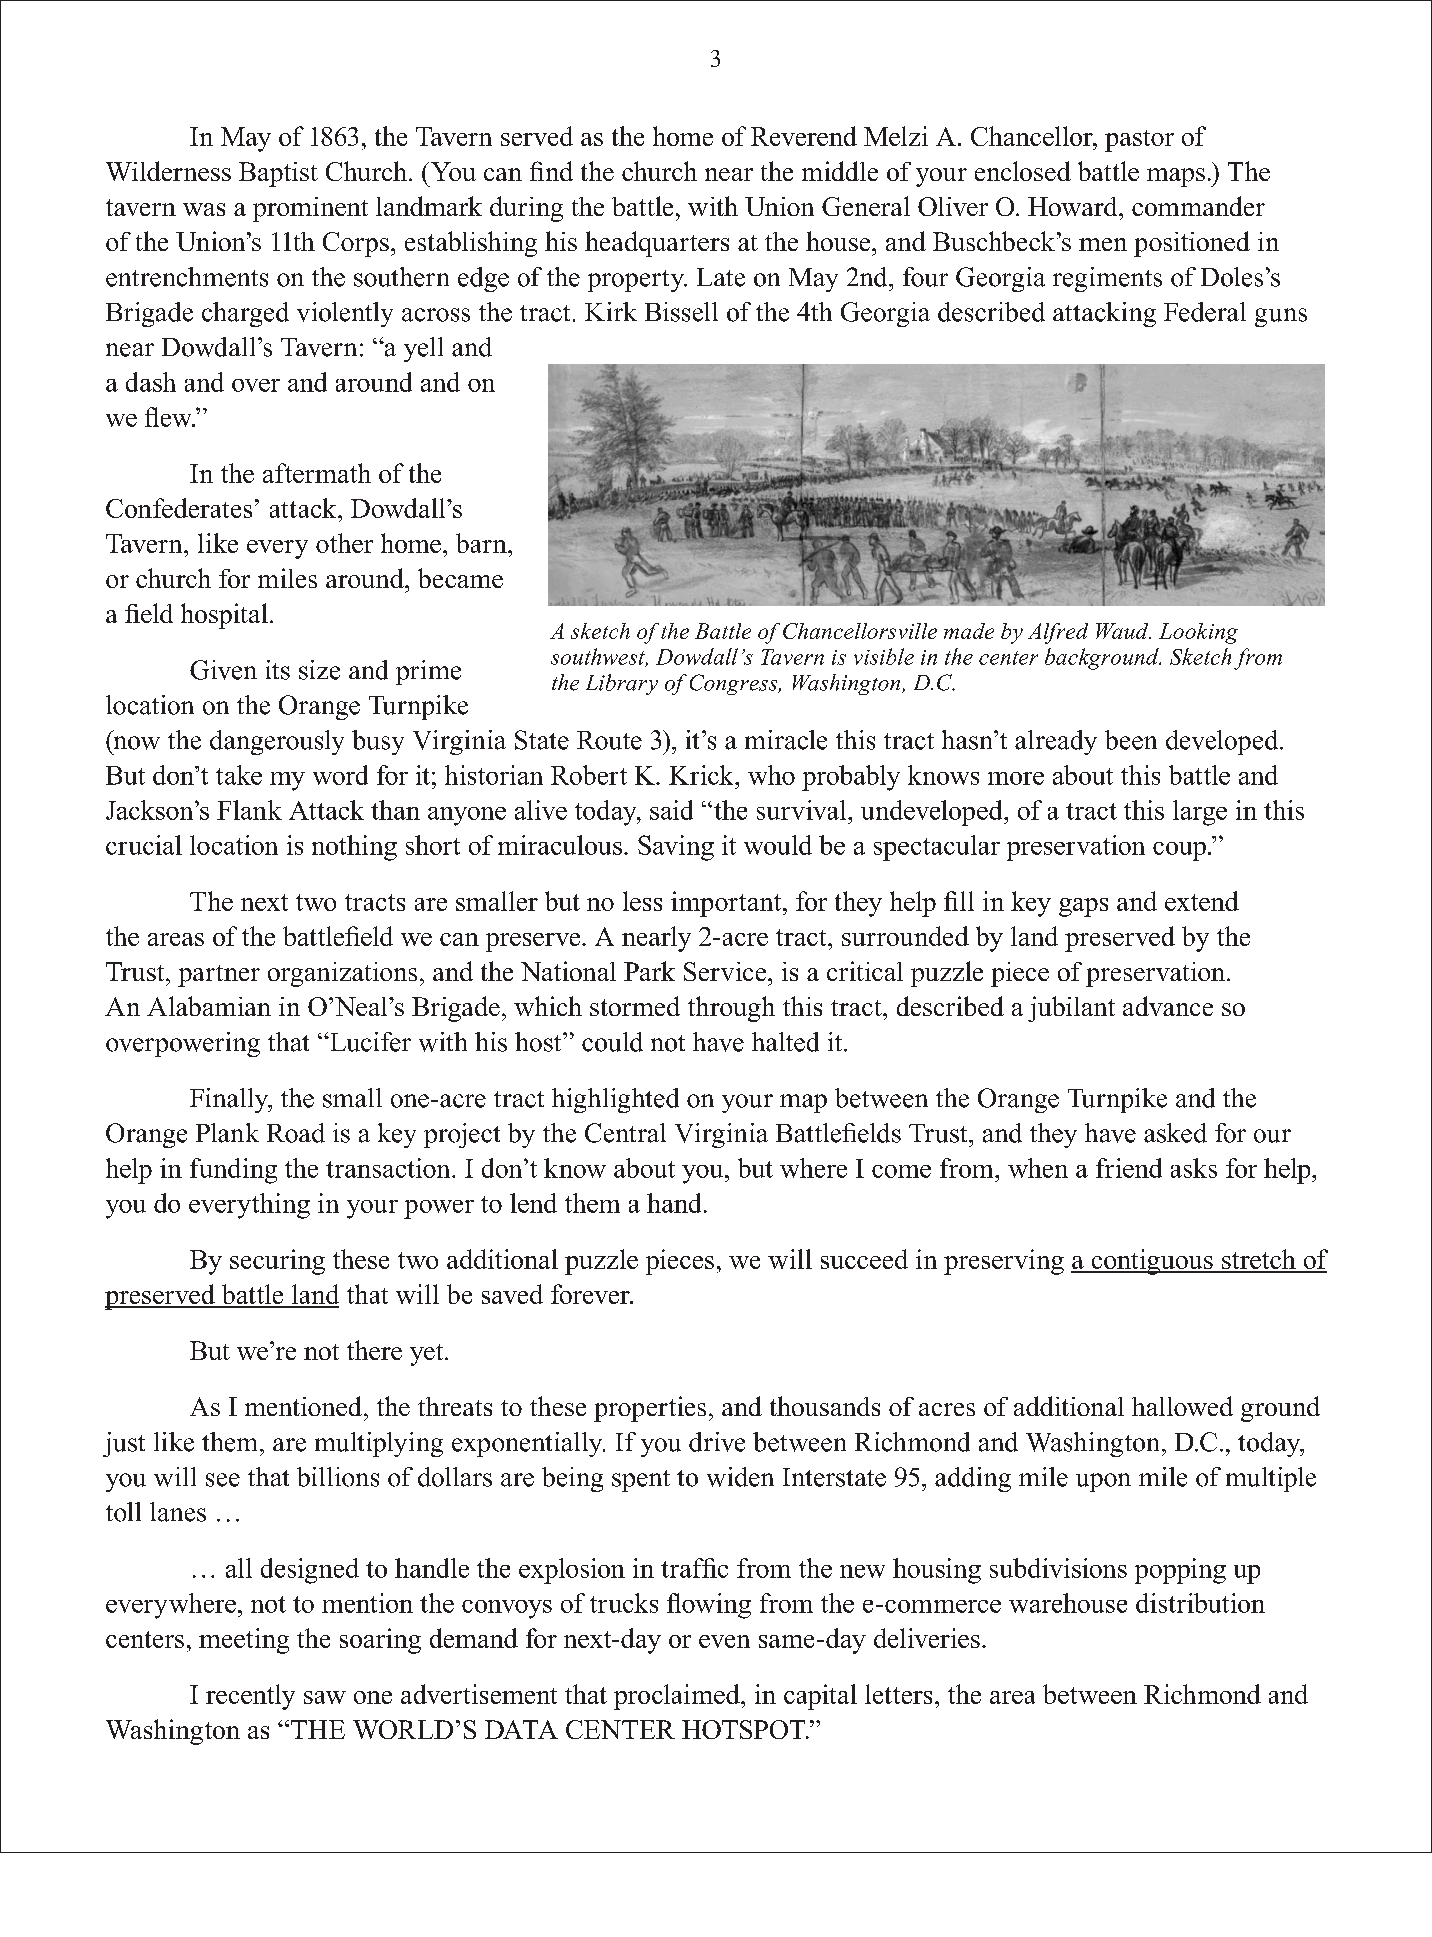  Describe the element at coordinates (317, 473) in the screenshot. I see `aftermath` at that location.
